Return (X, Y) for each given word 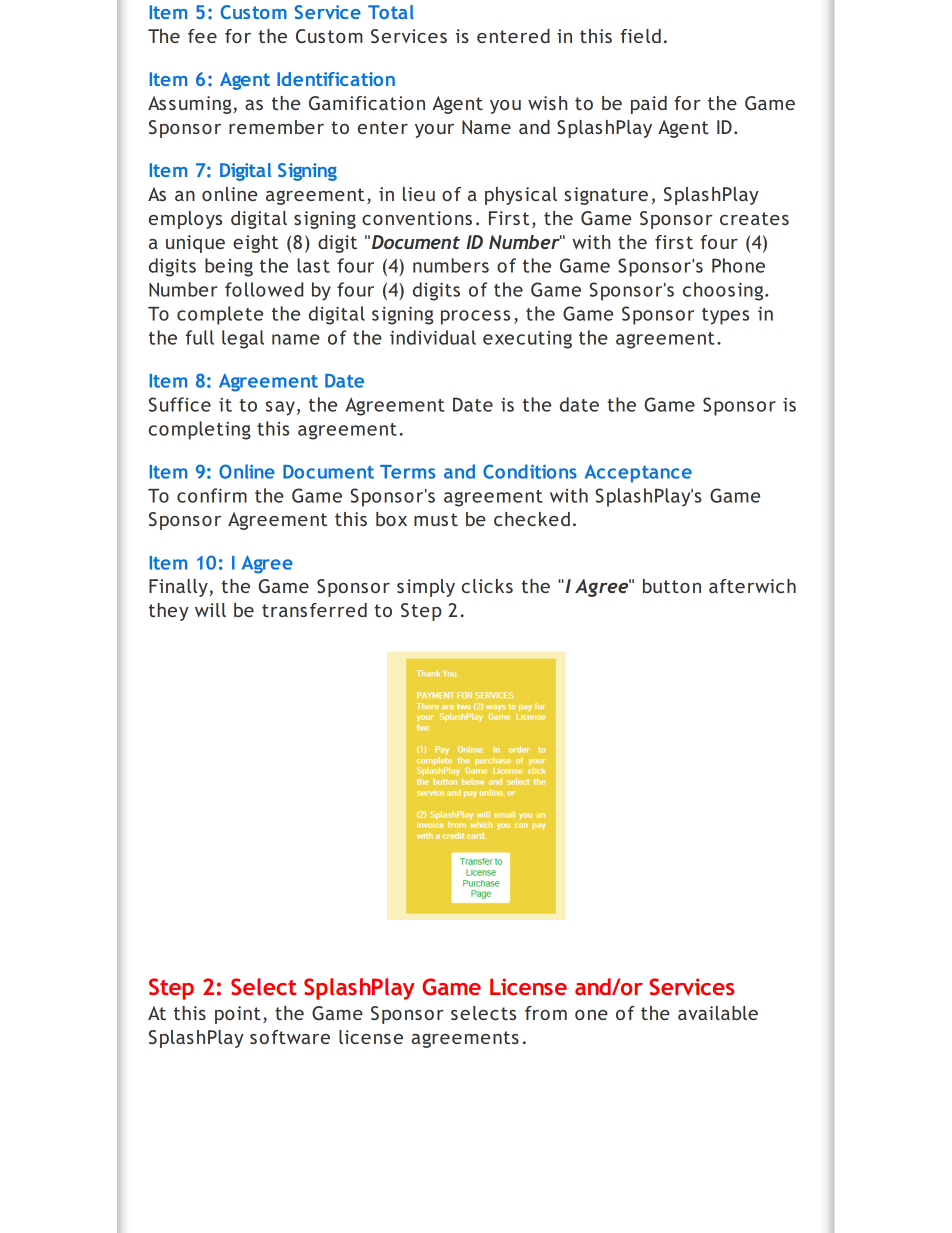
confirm (212, 495)
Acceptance (638, 473)
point (238, 1015)
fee (202, 36)
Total (391, 12)
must (436, 519)
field (640, 36)
